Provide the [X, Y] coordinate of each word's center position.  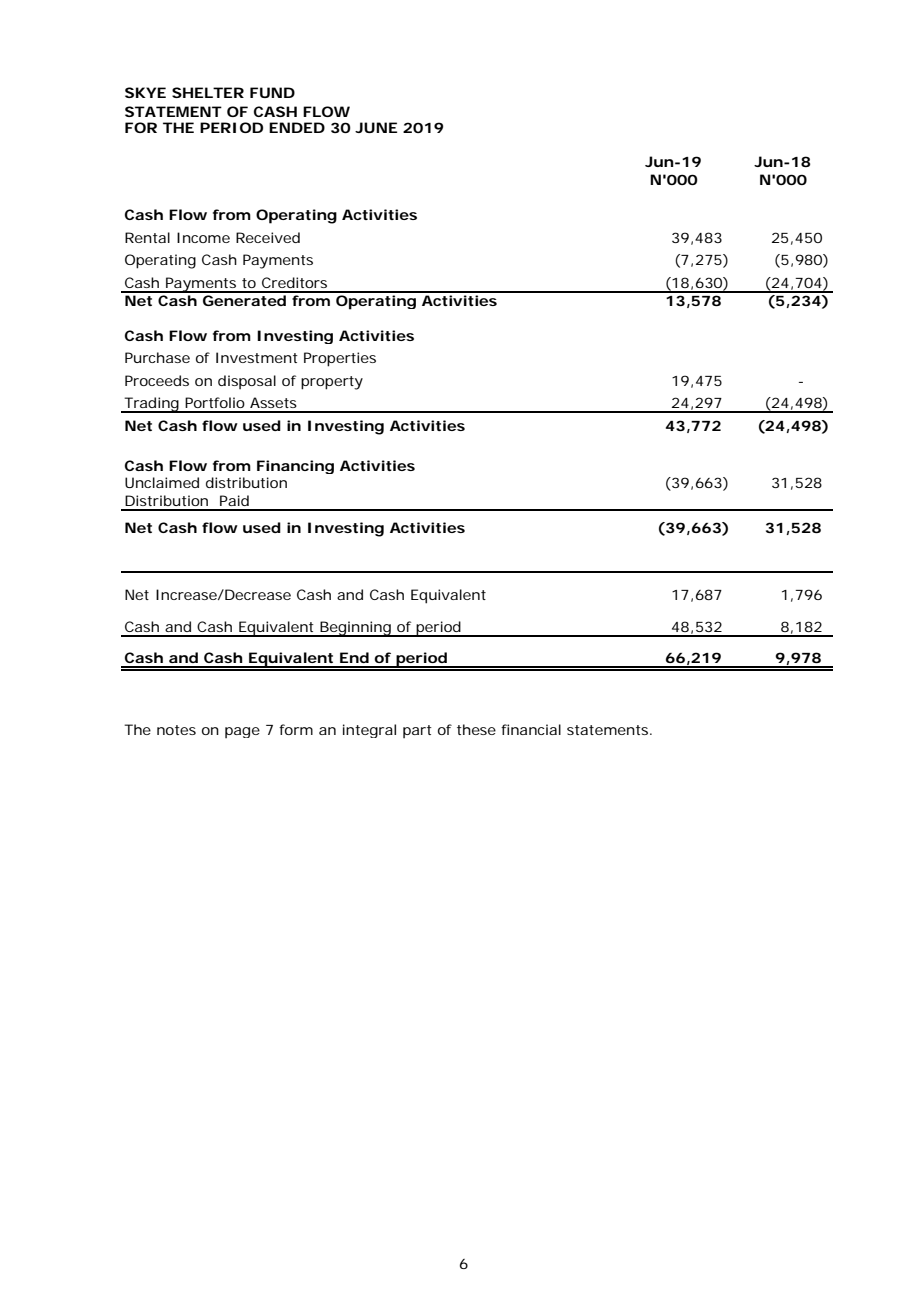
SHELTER [208, 92]
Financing [295, 467]
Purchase [157, 357]
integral [369, 731]
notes [176, 730]
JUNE [376, 127]
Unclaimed [162, 482]
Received [268, 237]
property [332, 383]
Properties [340, 359]
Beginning [356, 629]
